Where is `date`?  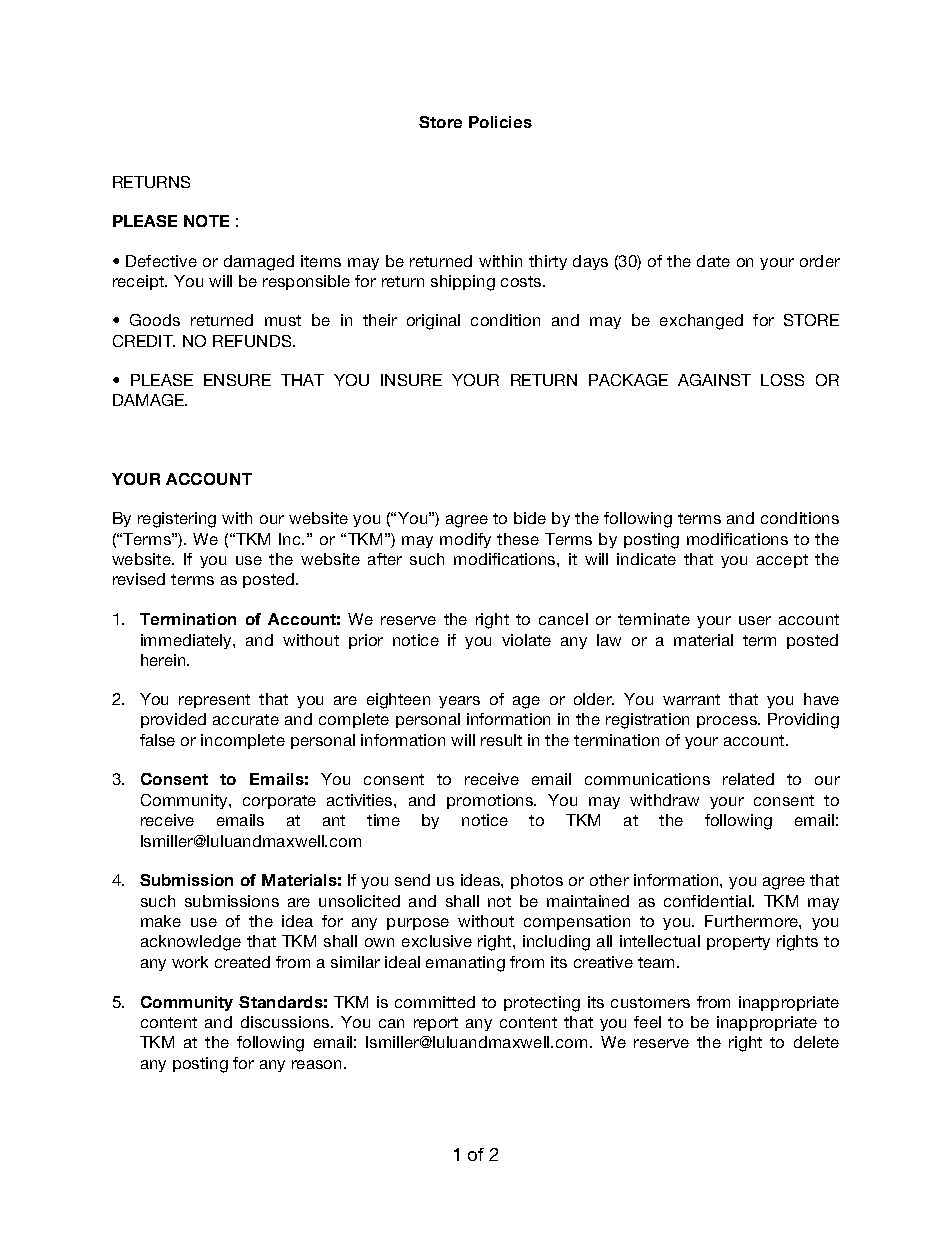 date is located at coordinates (713, 261).
